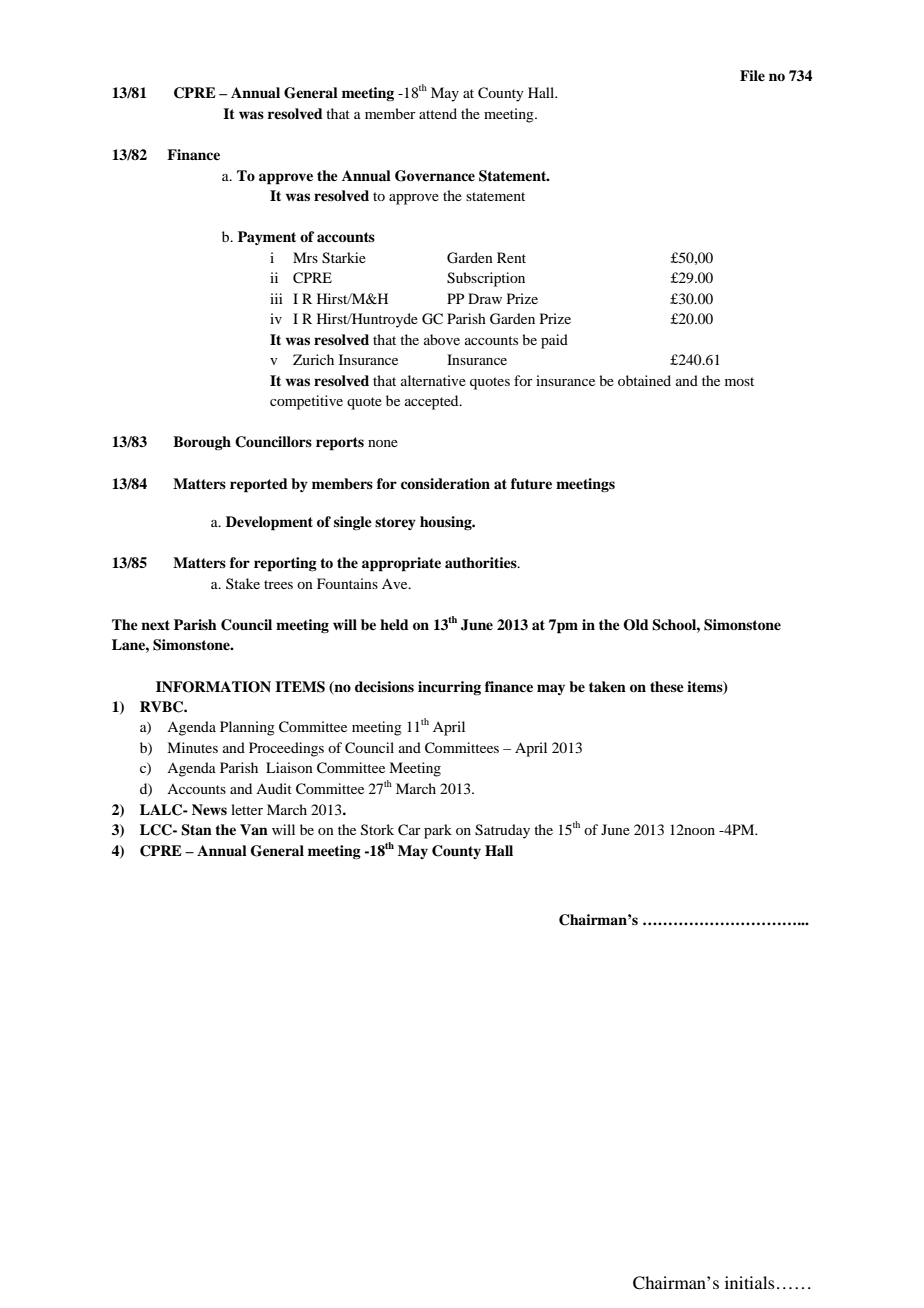  Describe the element at coordinates (644, 380) in the screenshot. I see `obtained` at that location.
